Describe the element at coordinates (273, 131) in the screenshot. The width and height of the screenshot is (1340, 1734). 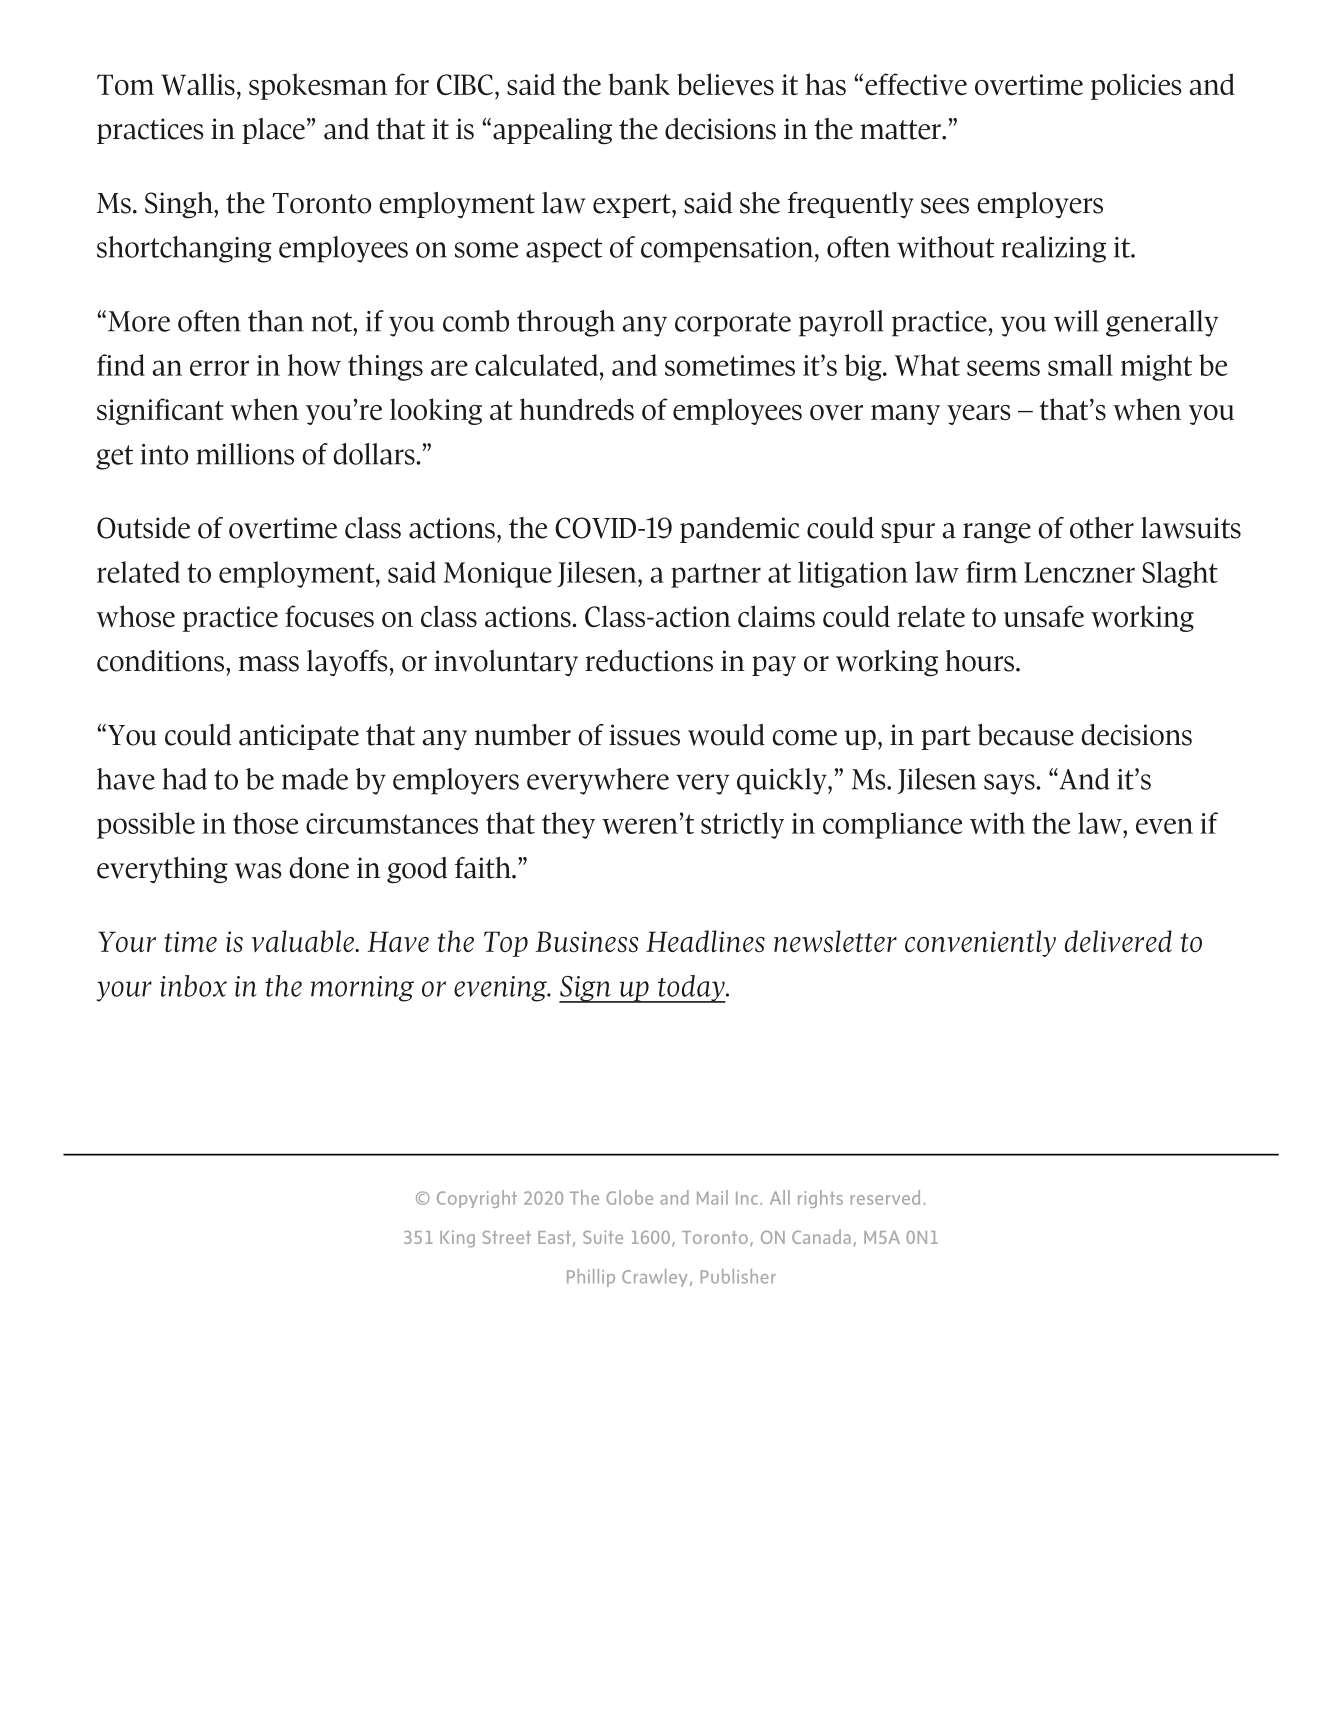
I see `place` at that location.
